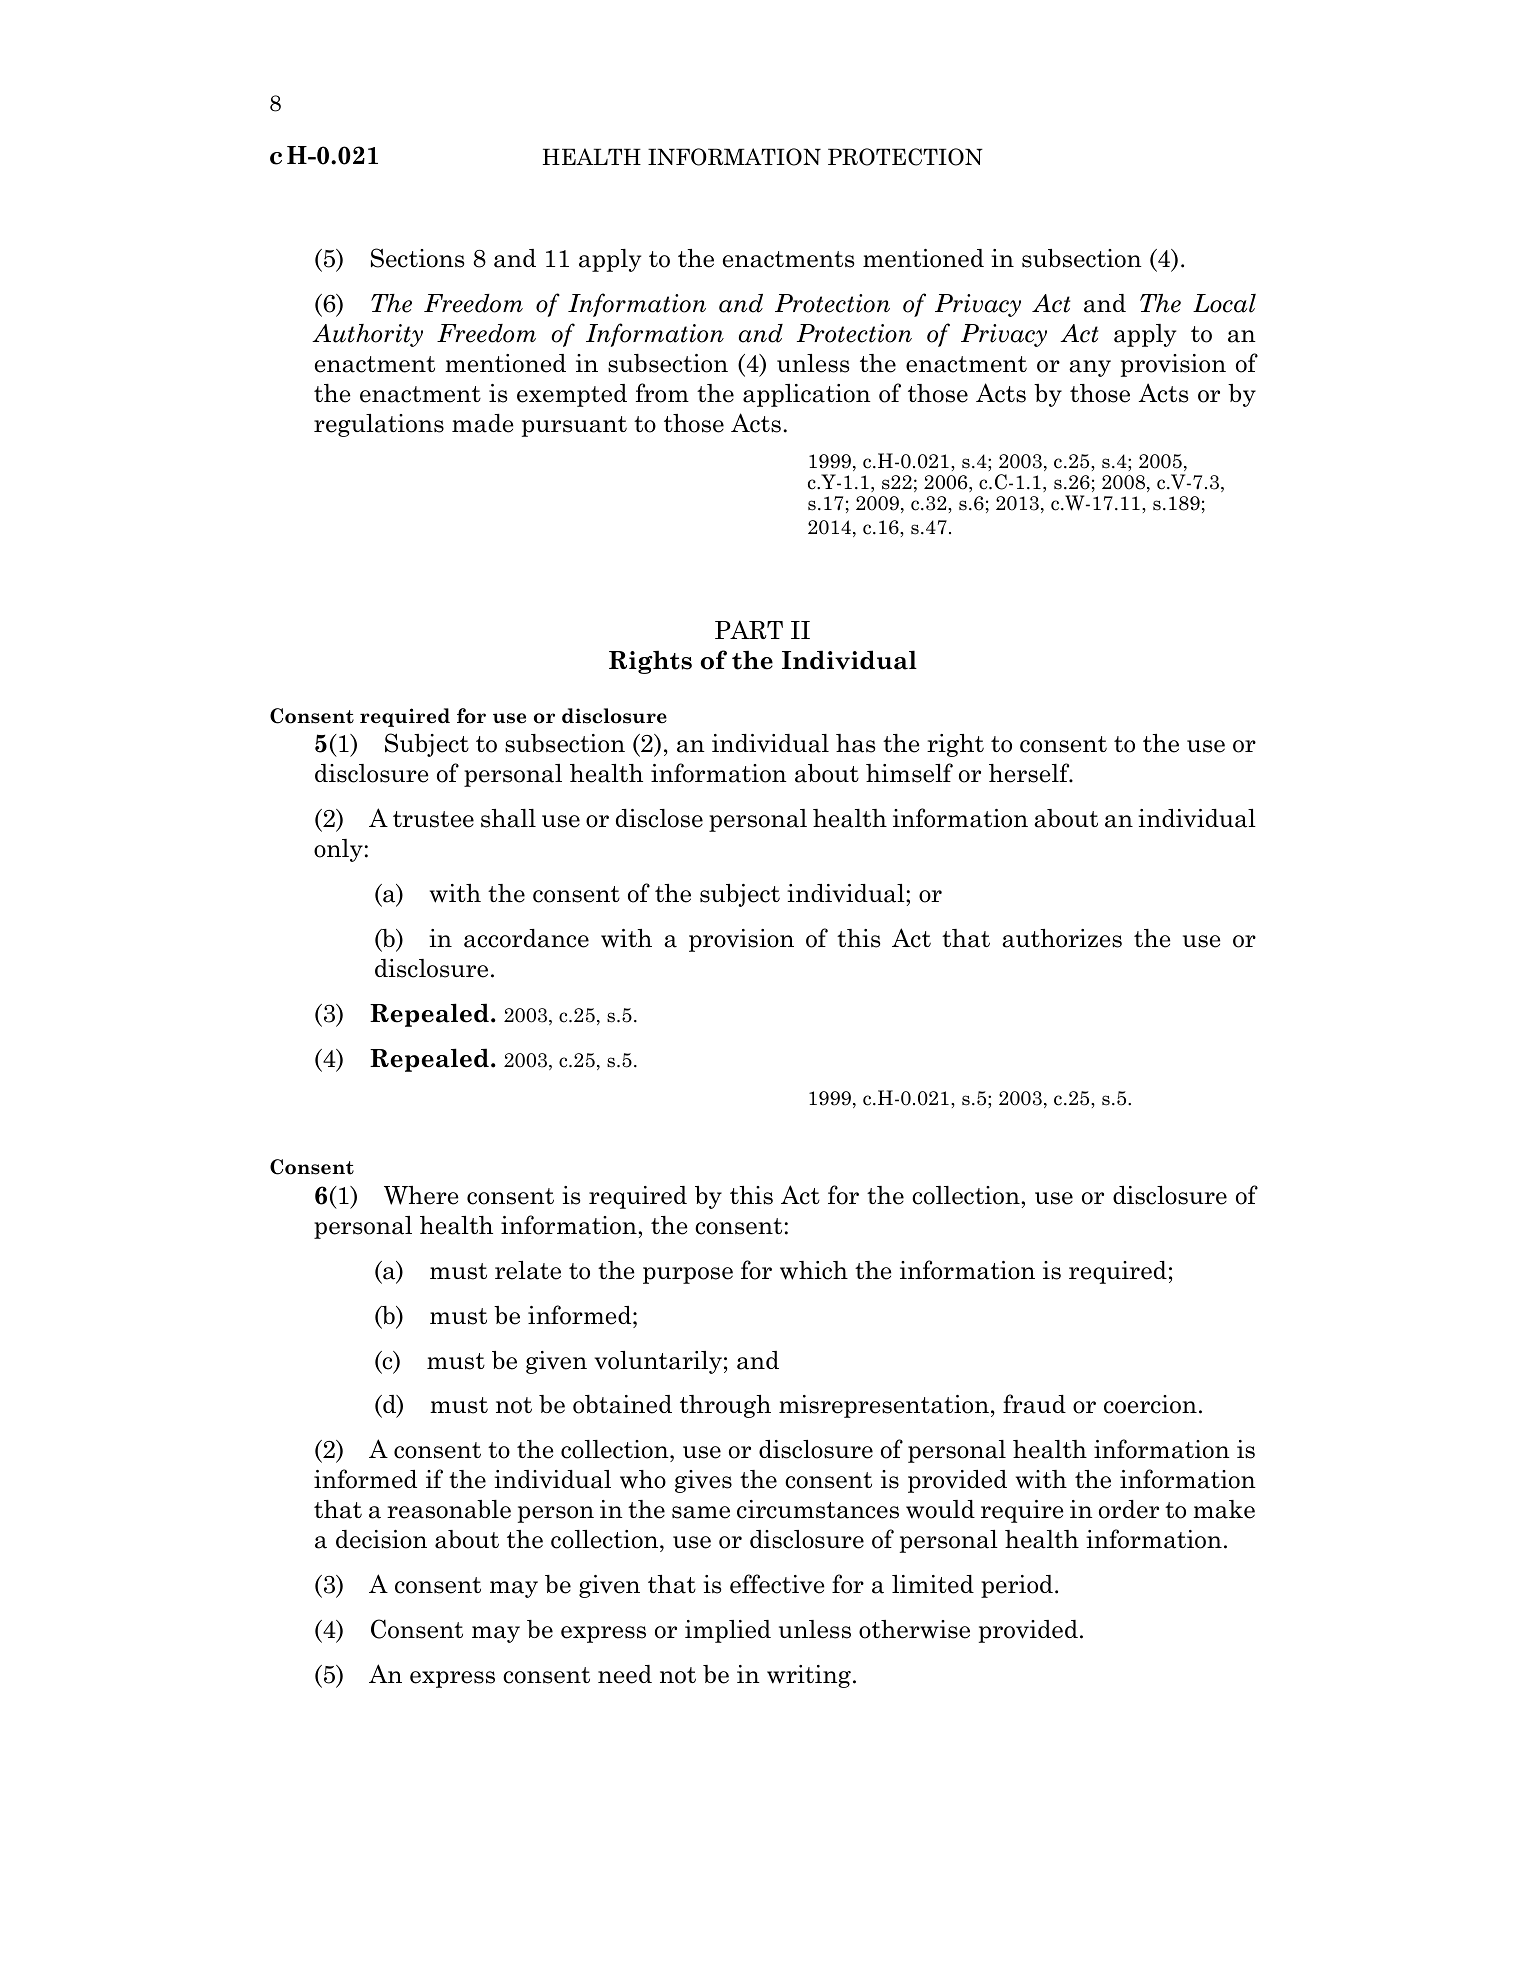 The width and height of the page is (1525, 1974). What do you see at coordinates (1090, 368) in the page?
I see `any` at bounding box center [1090, 368].
